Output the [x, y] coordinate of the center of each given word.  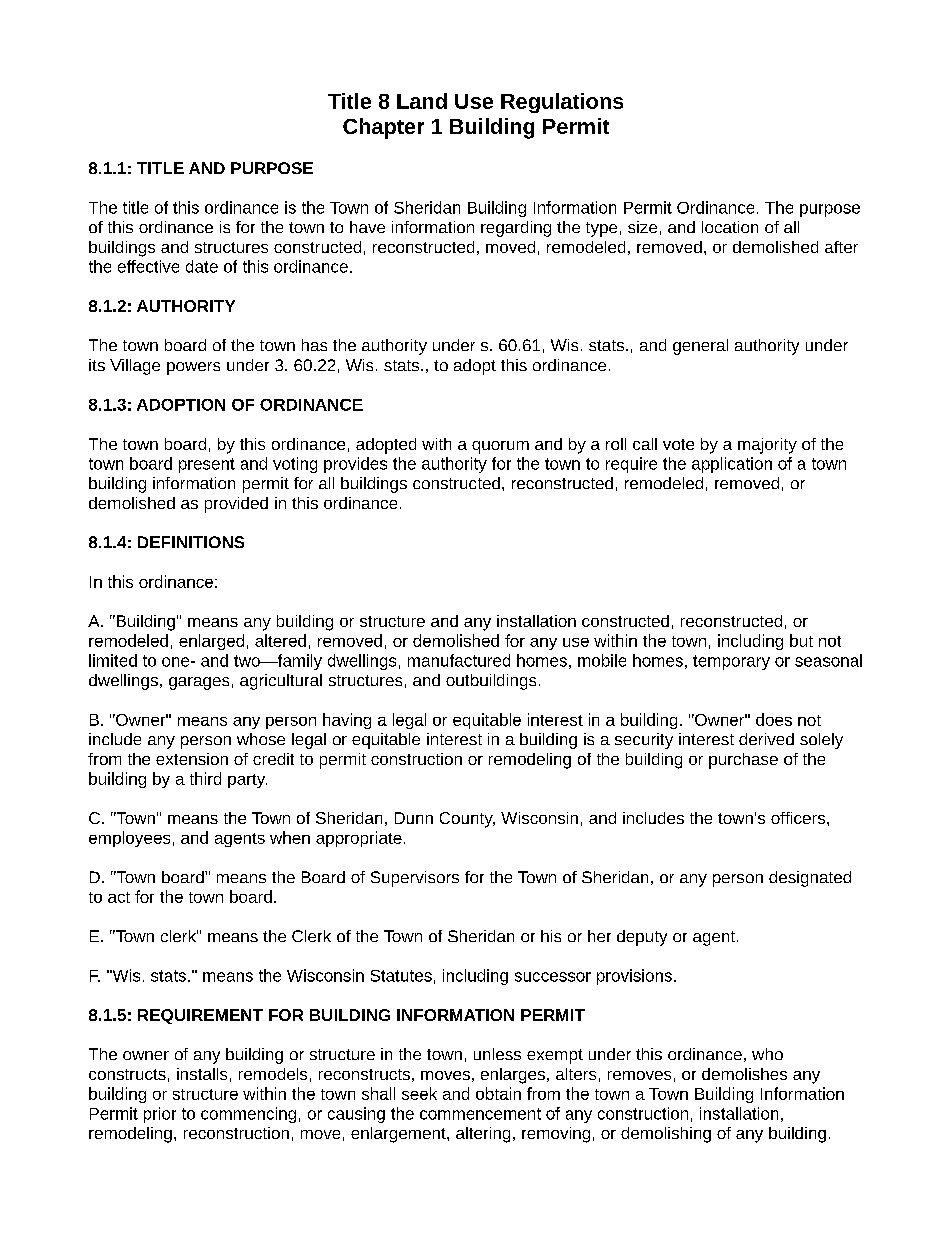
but [801, 640]
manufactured [459, 660]
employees [129, 839]
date [202, 266]
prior [160, 1115]
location [730, 227]
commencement [480, 1114]
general [700, 347]
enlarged [211, 642]
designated [810, 879]
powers [193, 368]
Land [422, 101]
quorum [500, 447]
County [467, 820]
